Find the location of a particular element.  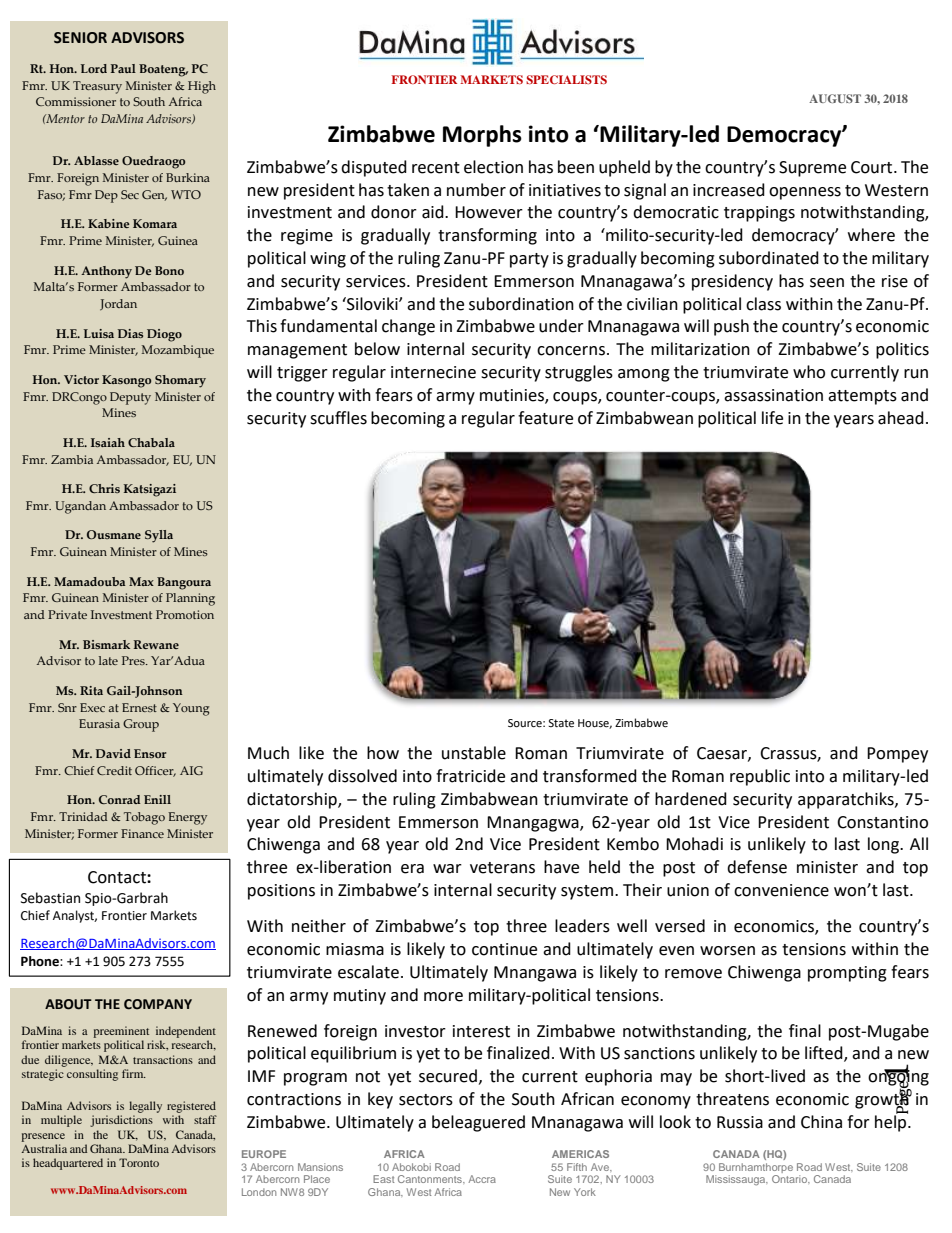

republic is located at coordinates (760, 777).
